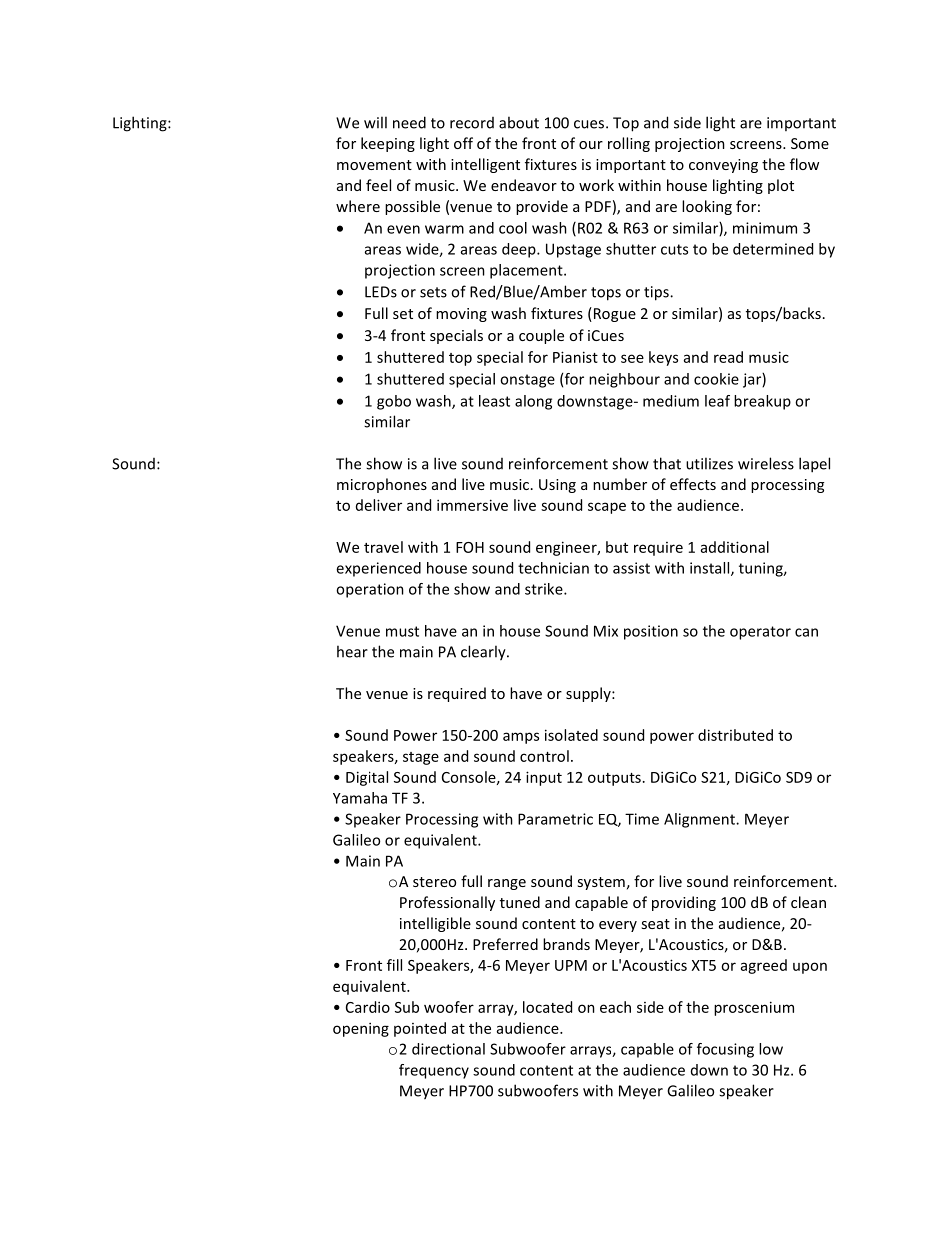 The height and width of the image is (1233, 952). What do you see at coordinates (760, 633) in the image?
I see `operator` at bounding box center [760, 633].
